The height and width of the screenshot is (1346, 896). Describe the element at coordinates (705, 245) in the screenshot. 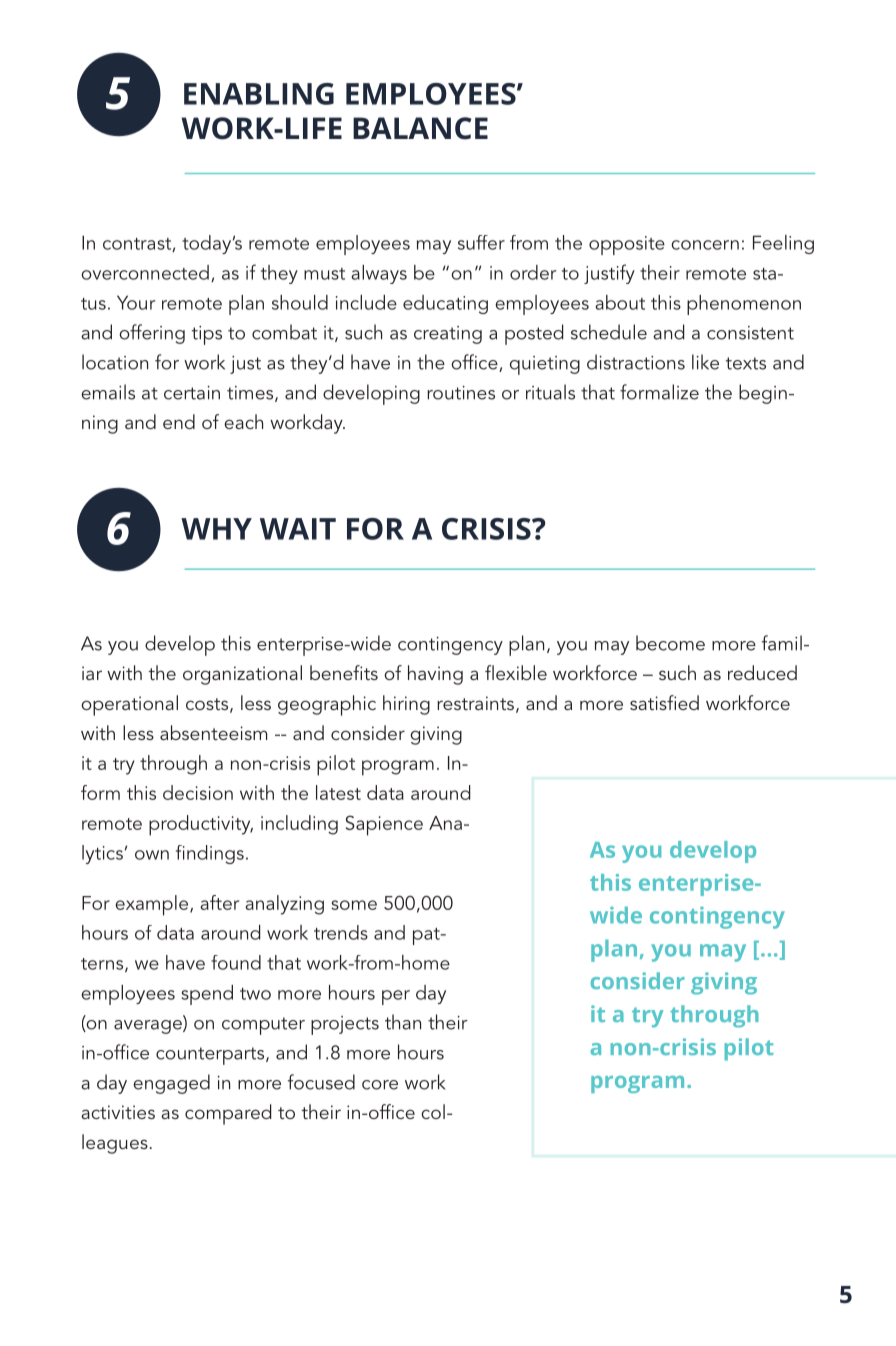

I see `concern` at that location.
